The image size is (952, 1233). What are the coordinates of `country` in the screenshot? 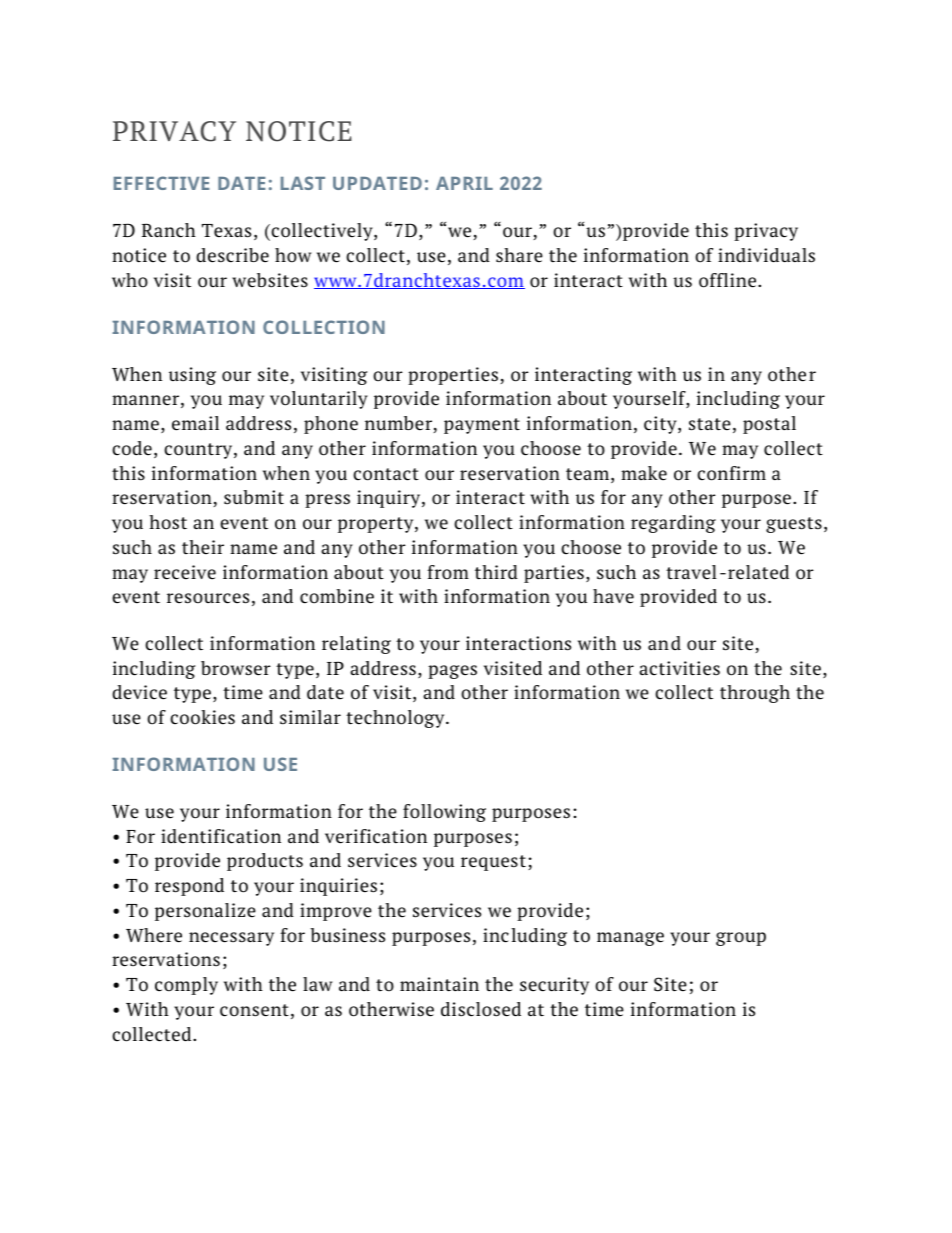 It's located at (199, 451).
